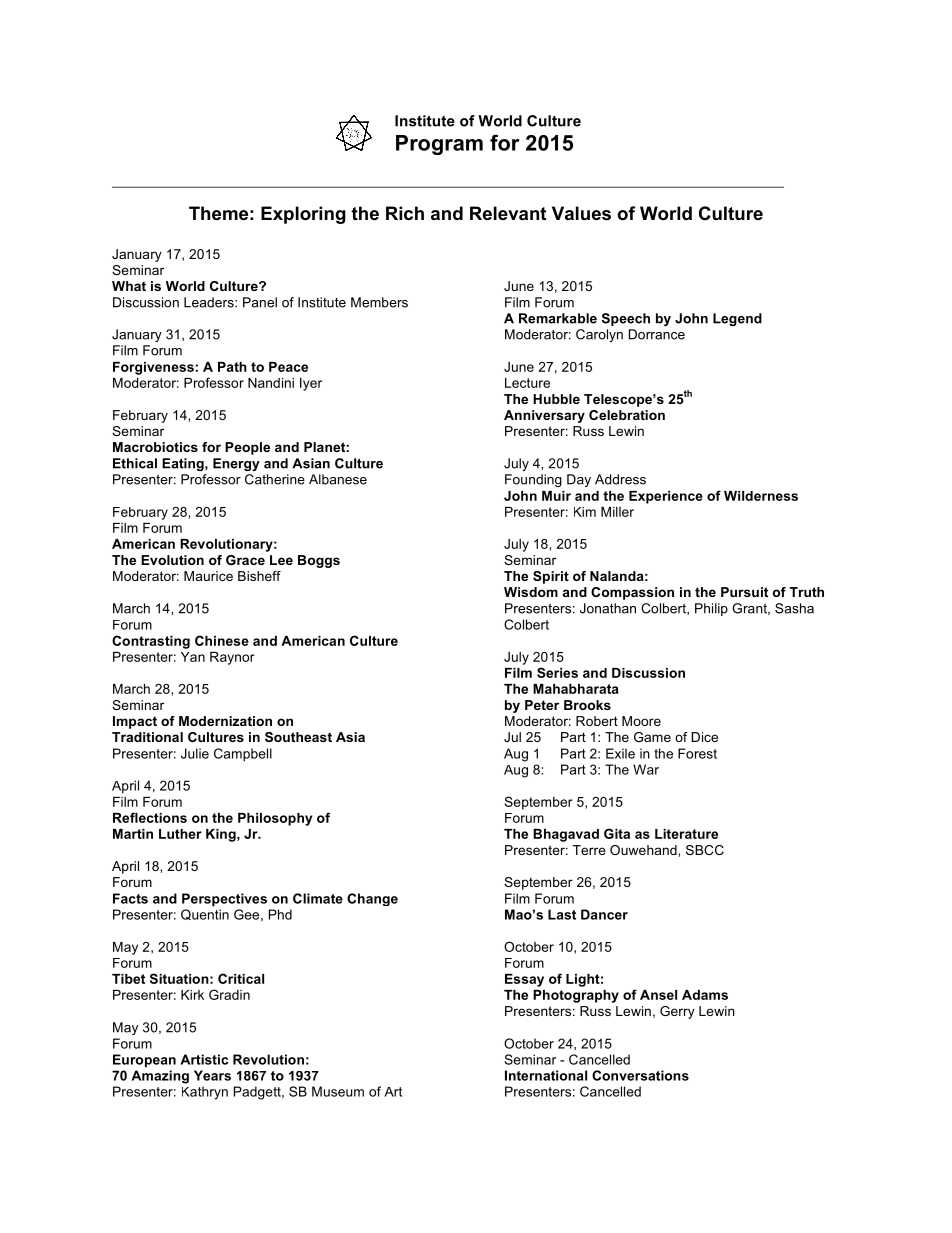  Describe the element at coordinates (222, 640) in the image. I see `Chinese` at that location.
